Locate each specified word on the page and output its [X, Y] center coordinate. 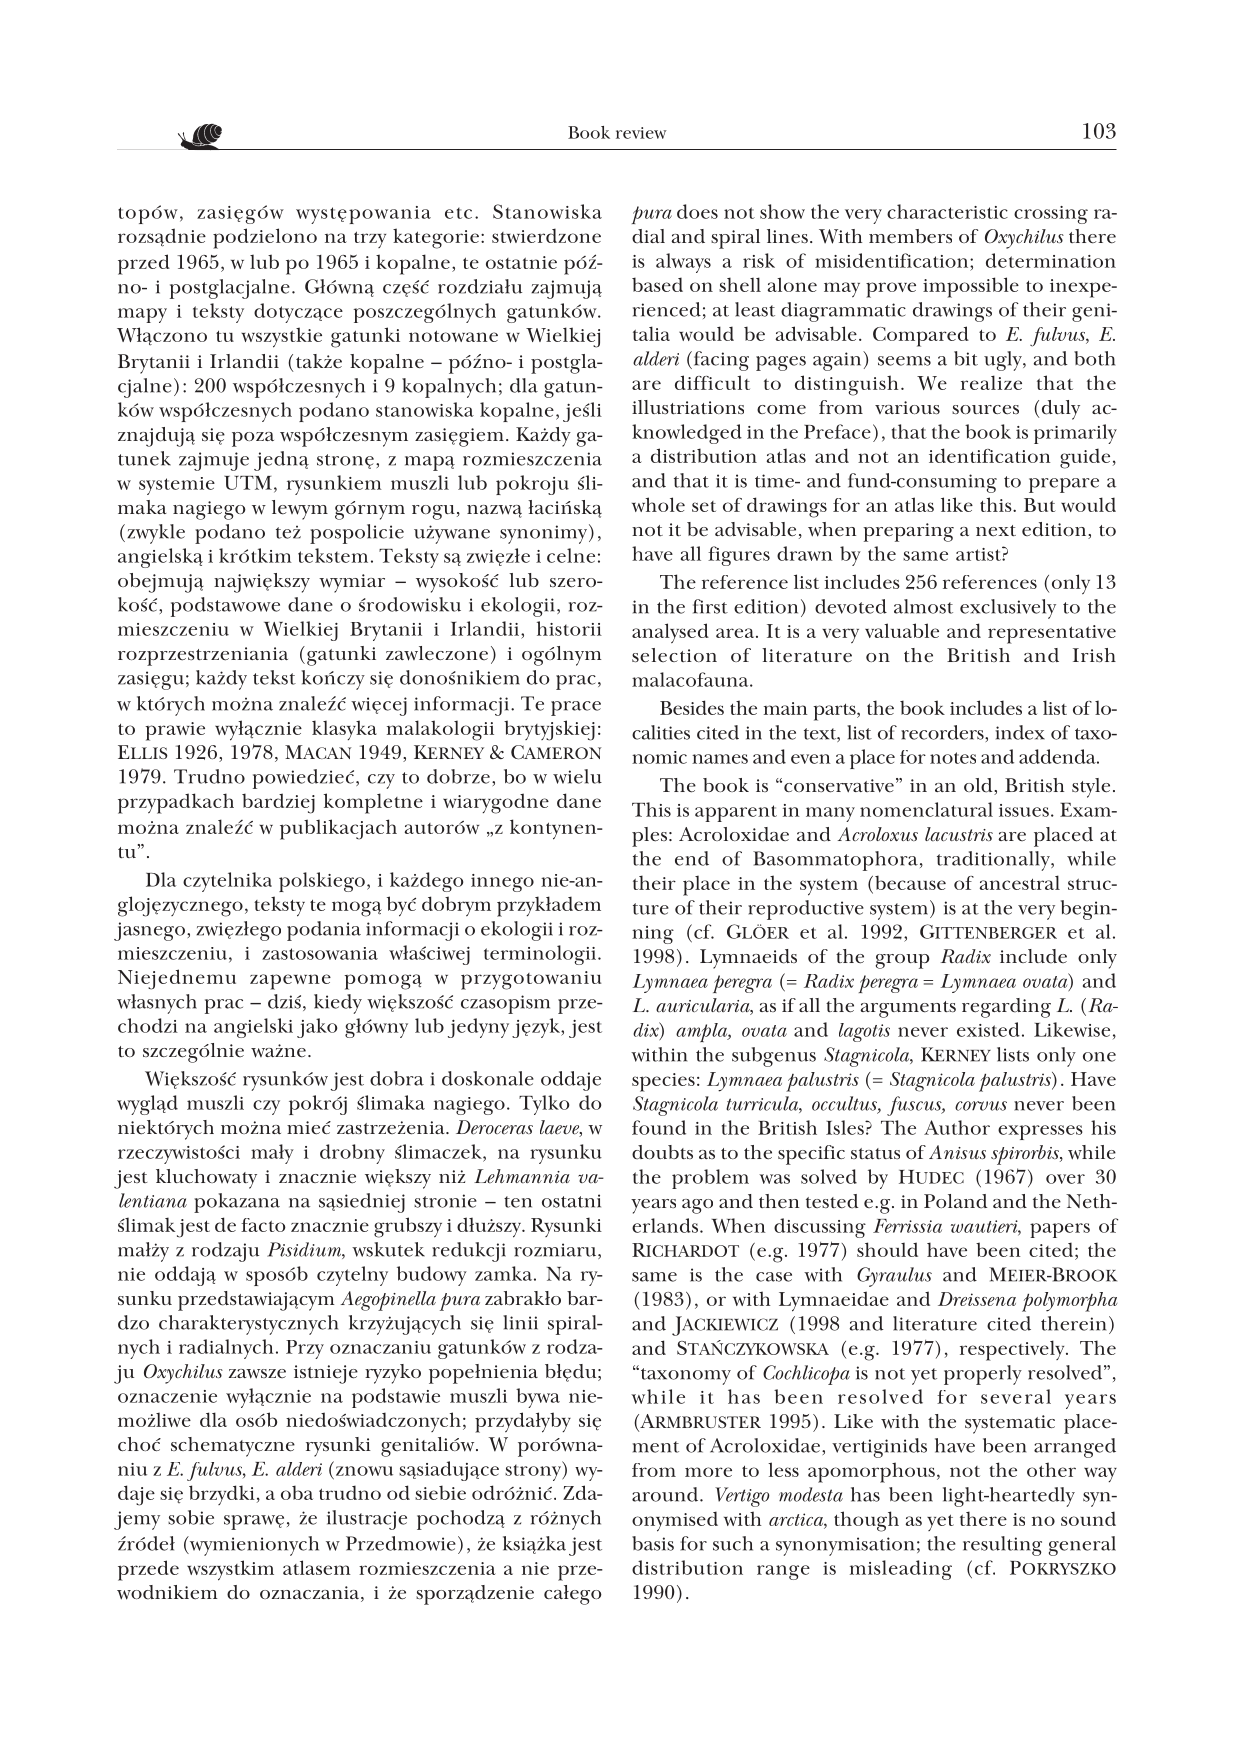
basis [653, 1543]
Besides [692, 707]
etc [458, 213]
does [697, 211]
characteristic [947, 211]
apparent [736, 813]
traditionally [994, 861]
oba [297, 1492]
